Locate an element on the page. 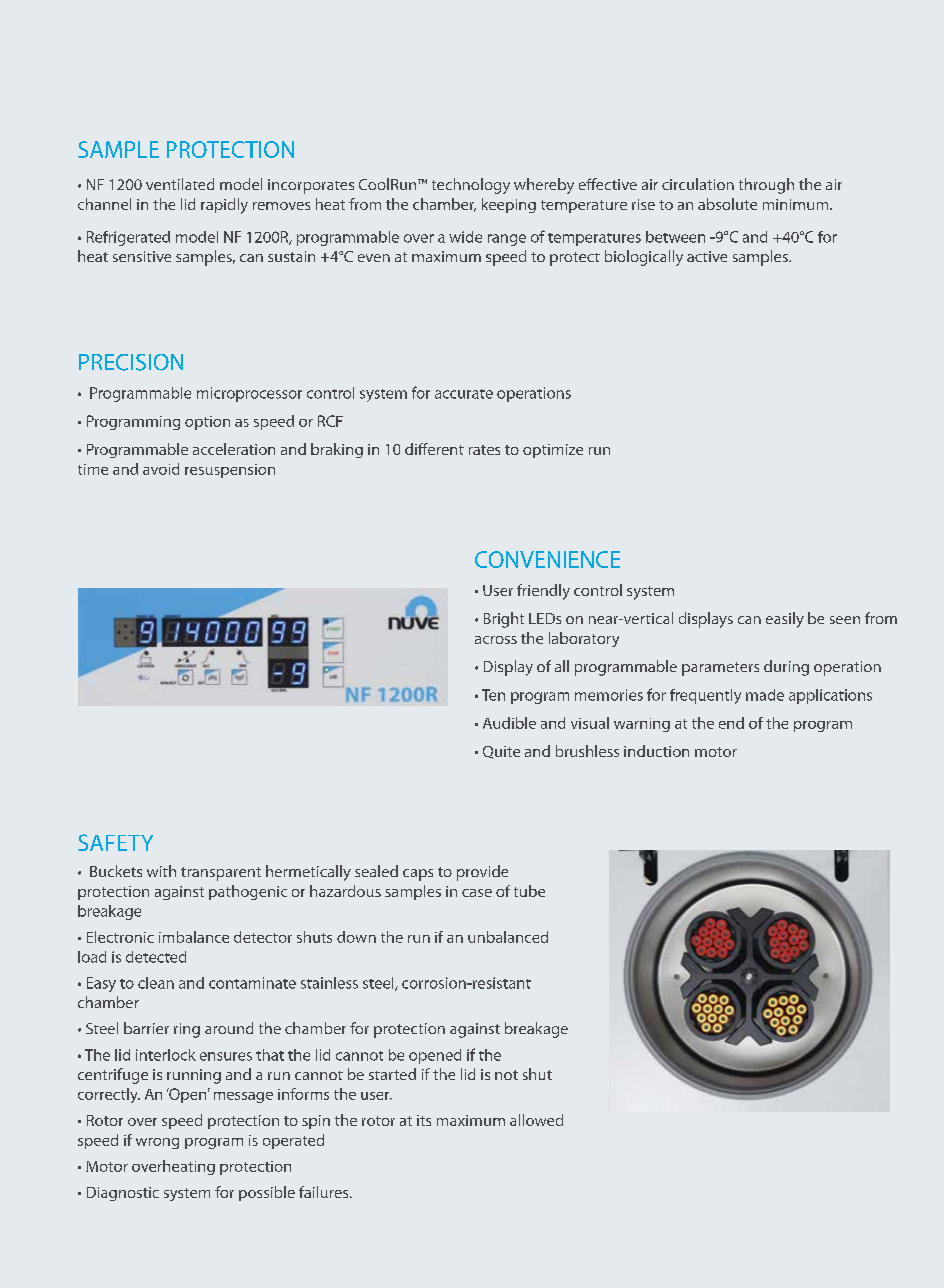  wrong is located at coordinates (157, 1143).
